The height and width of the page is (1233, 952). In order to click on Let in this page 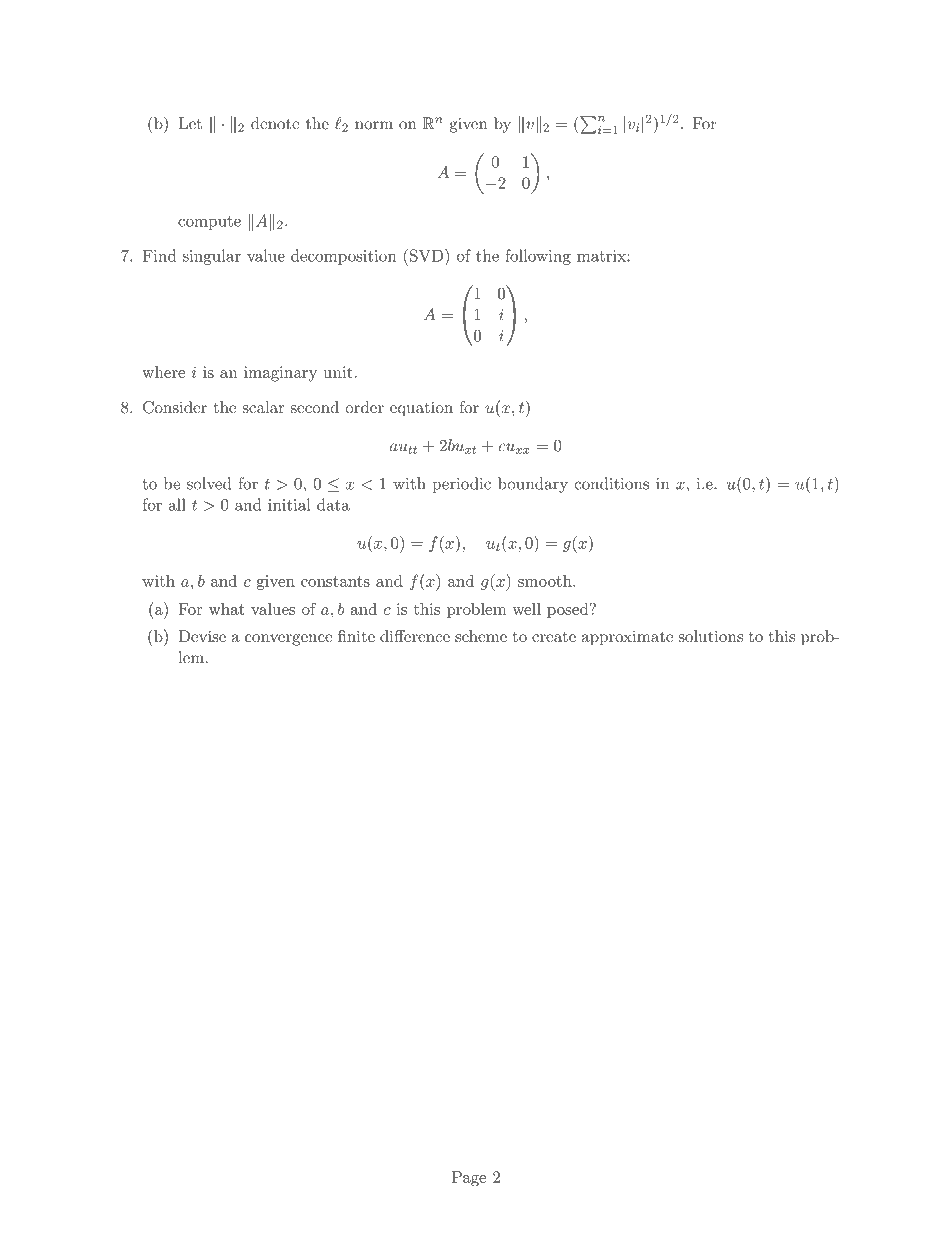, I will do `click(190, 123)`.
